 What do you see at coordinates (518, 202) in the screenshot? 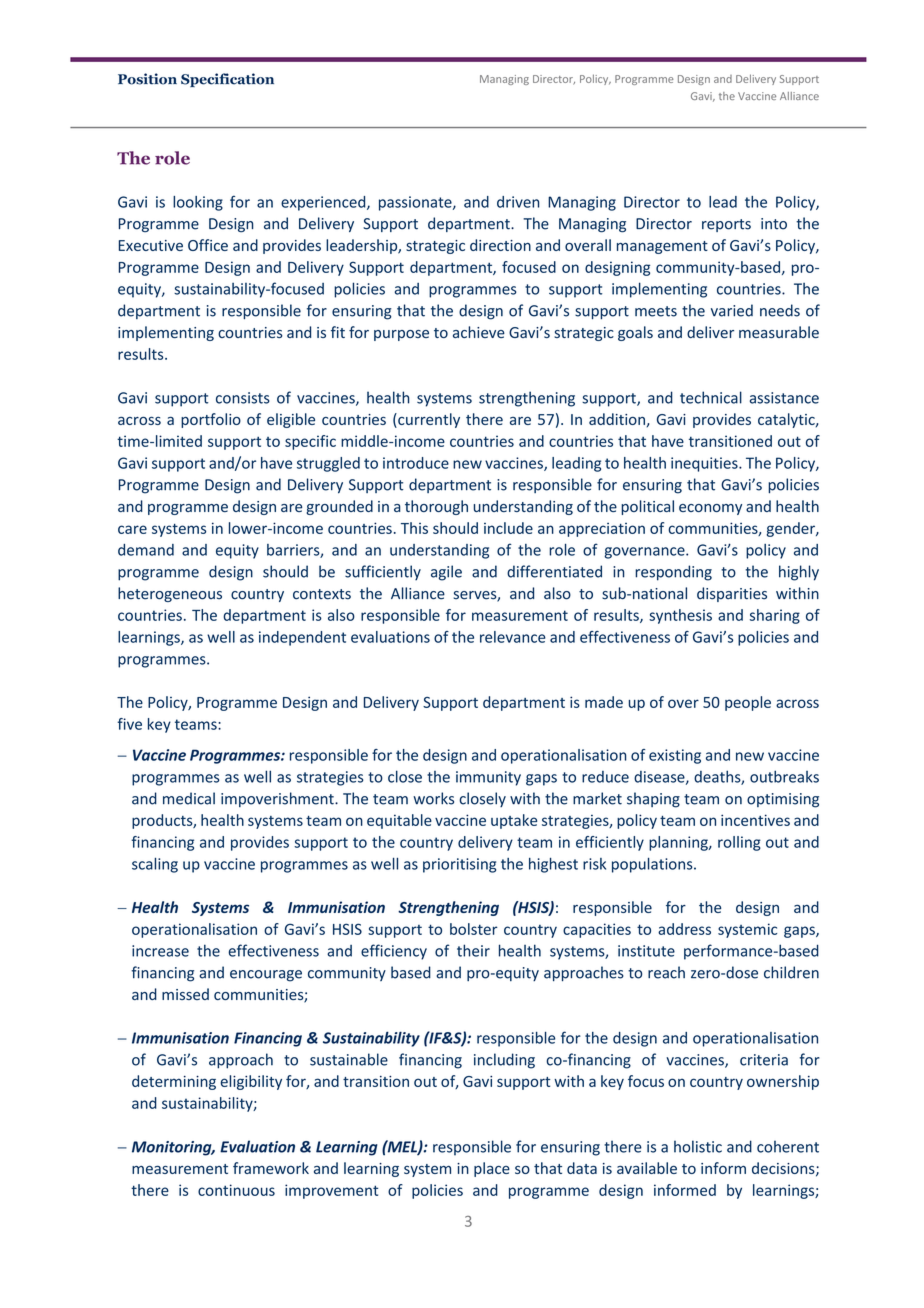
I see `driven` at bounding box center [518, 202].
